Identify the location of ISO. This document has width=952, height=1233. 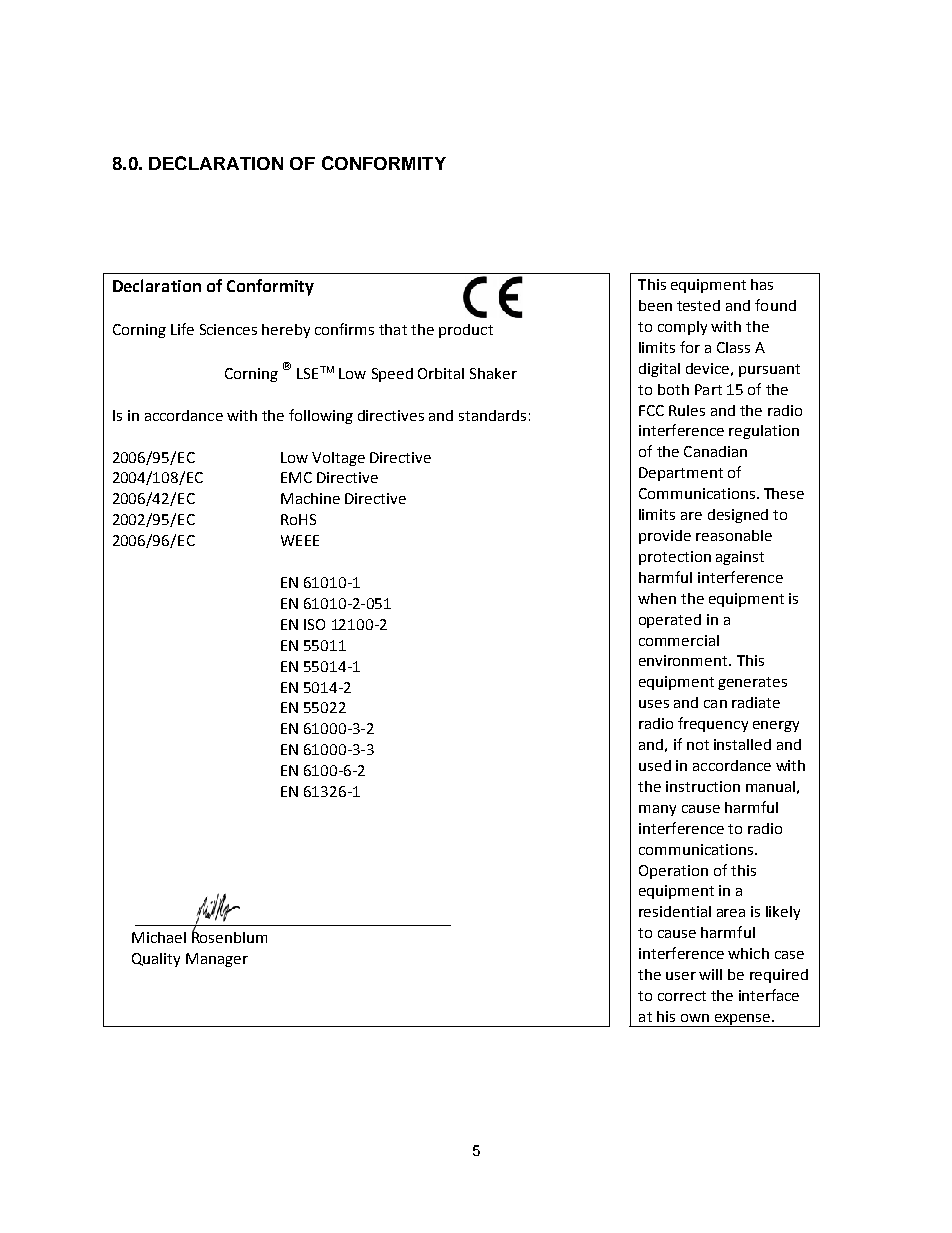
(314, 624).
